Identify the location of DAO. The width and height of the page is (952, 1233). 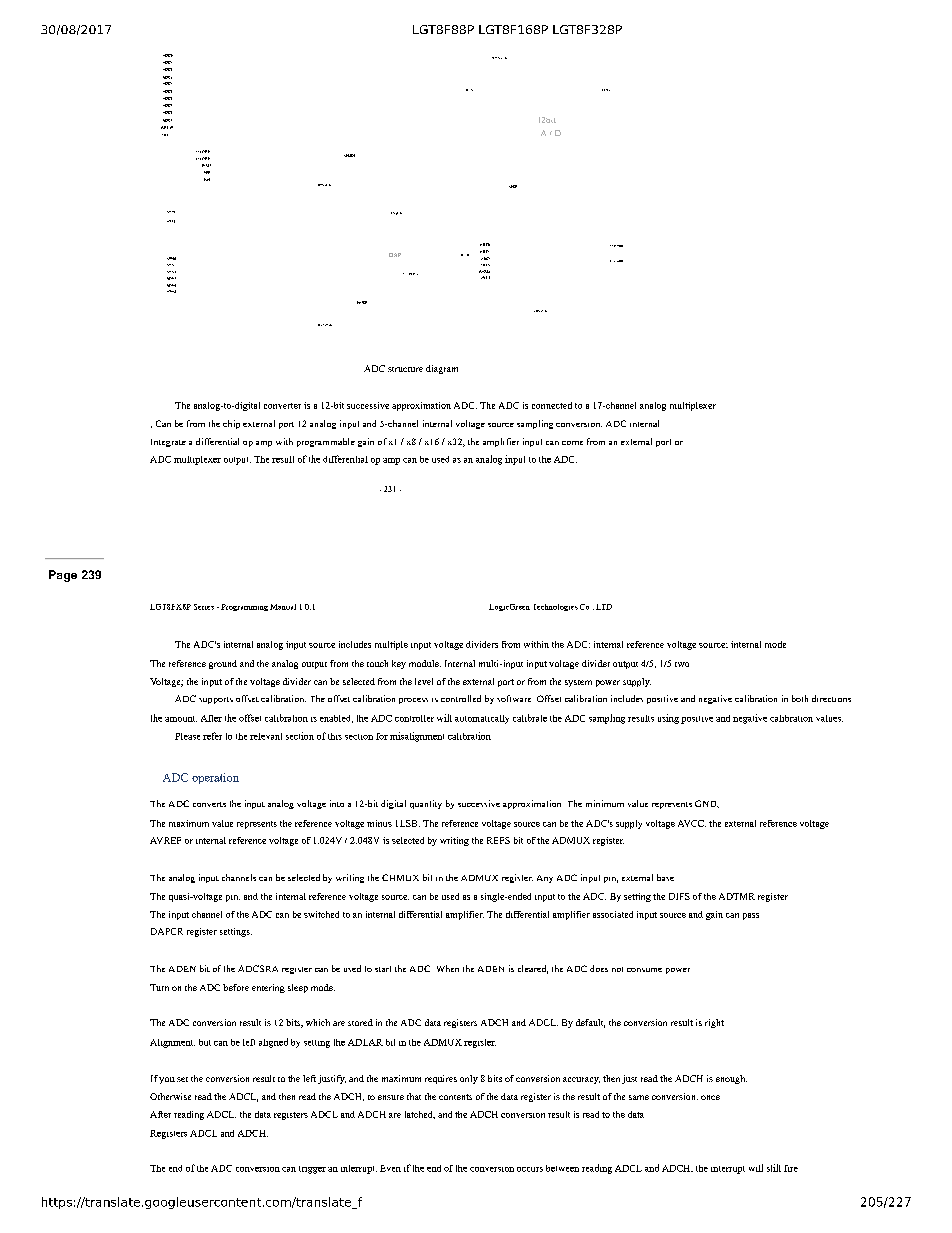
(207, 179).
